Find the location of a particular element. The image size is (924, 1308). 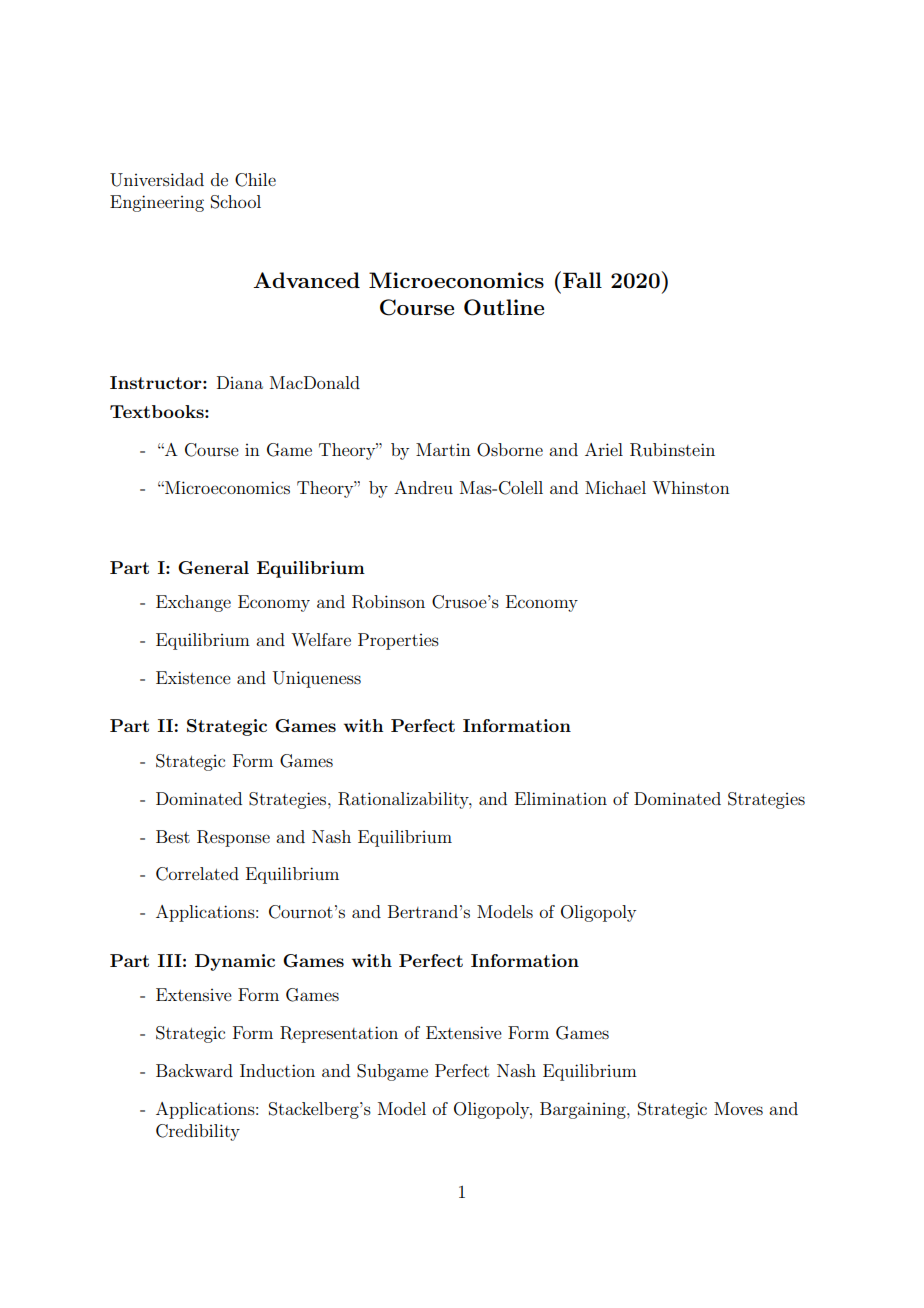

Credibility is located at coordinates (198, 1132).
